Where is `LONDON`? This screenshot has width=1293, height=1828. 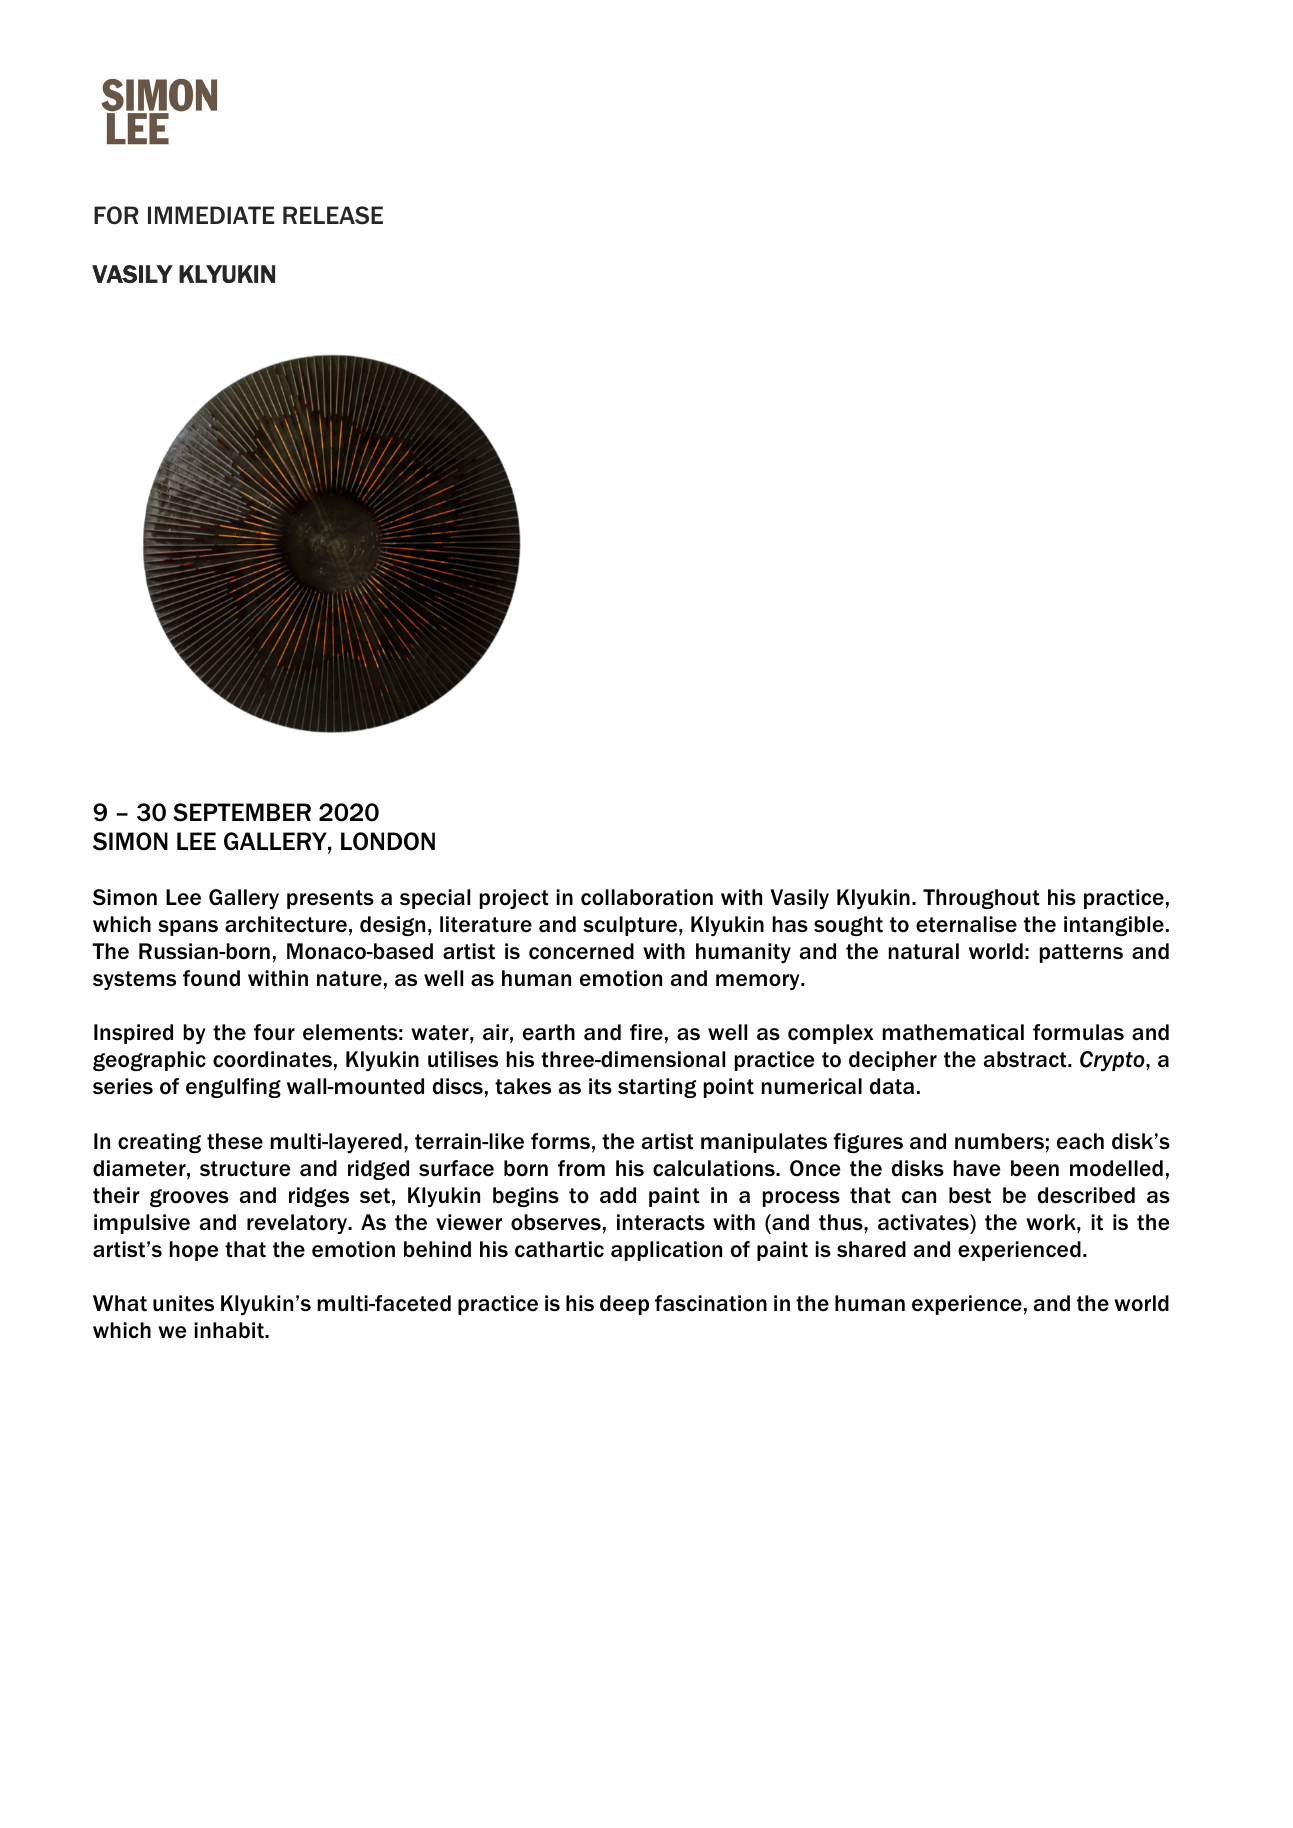
LONDON is located at coordinates (388, 841).
